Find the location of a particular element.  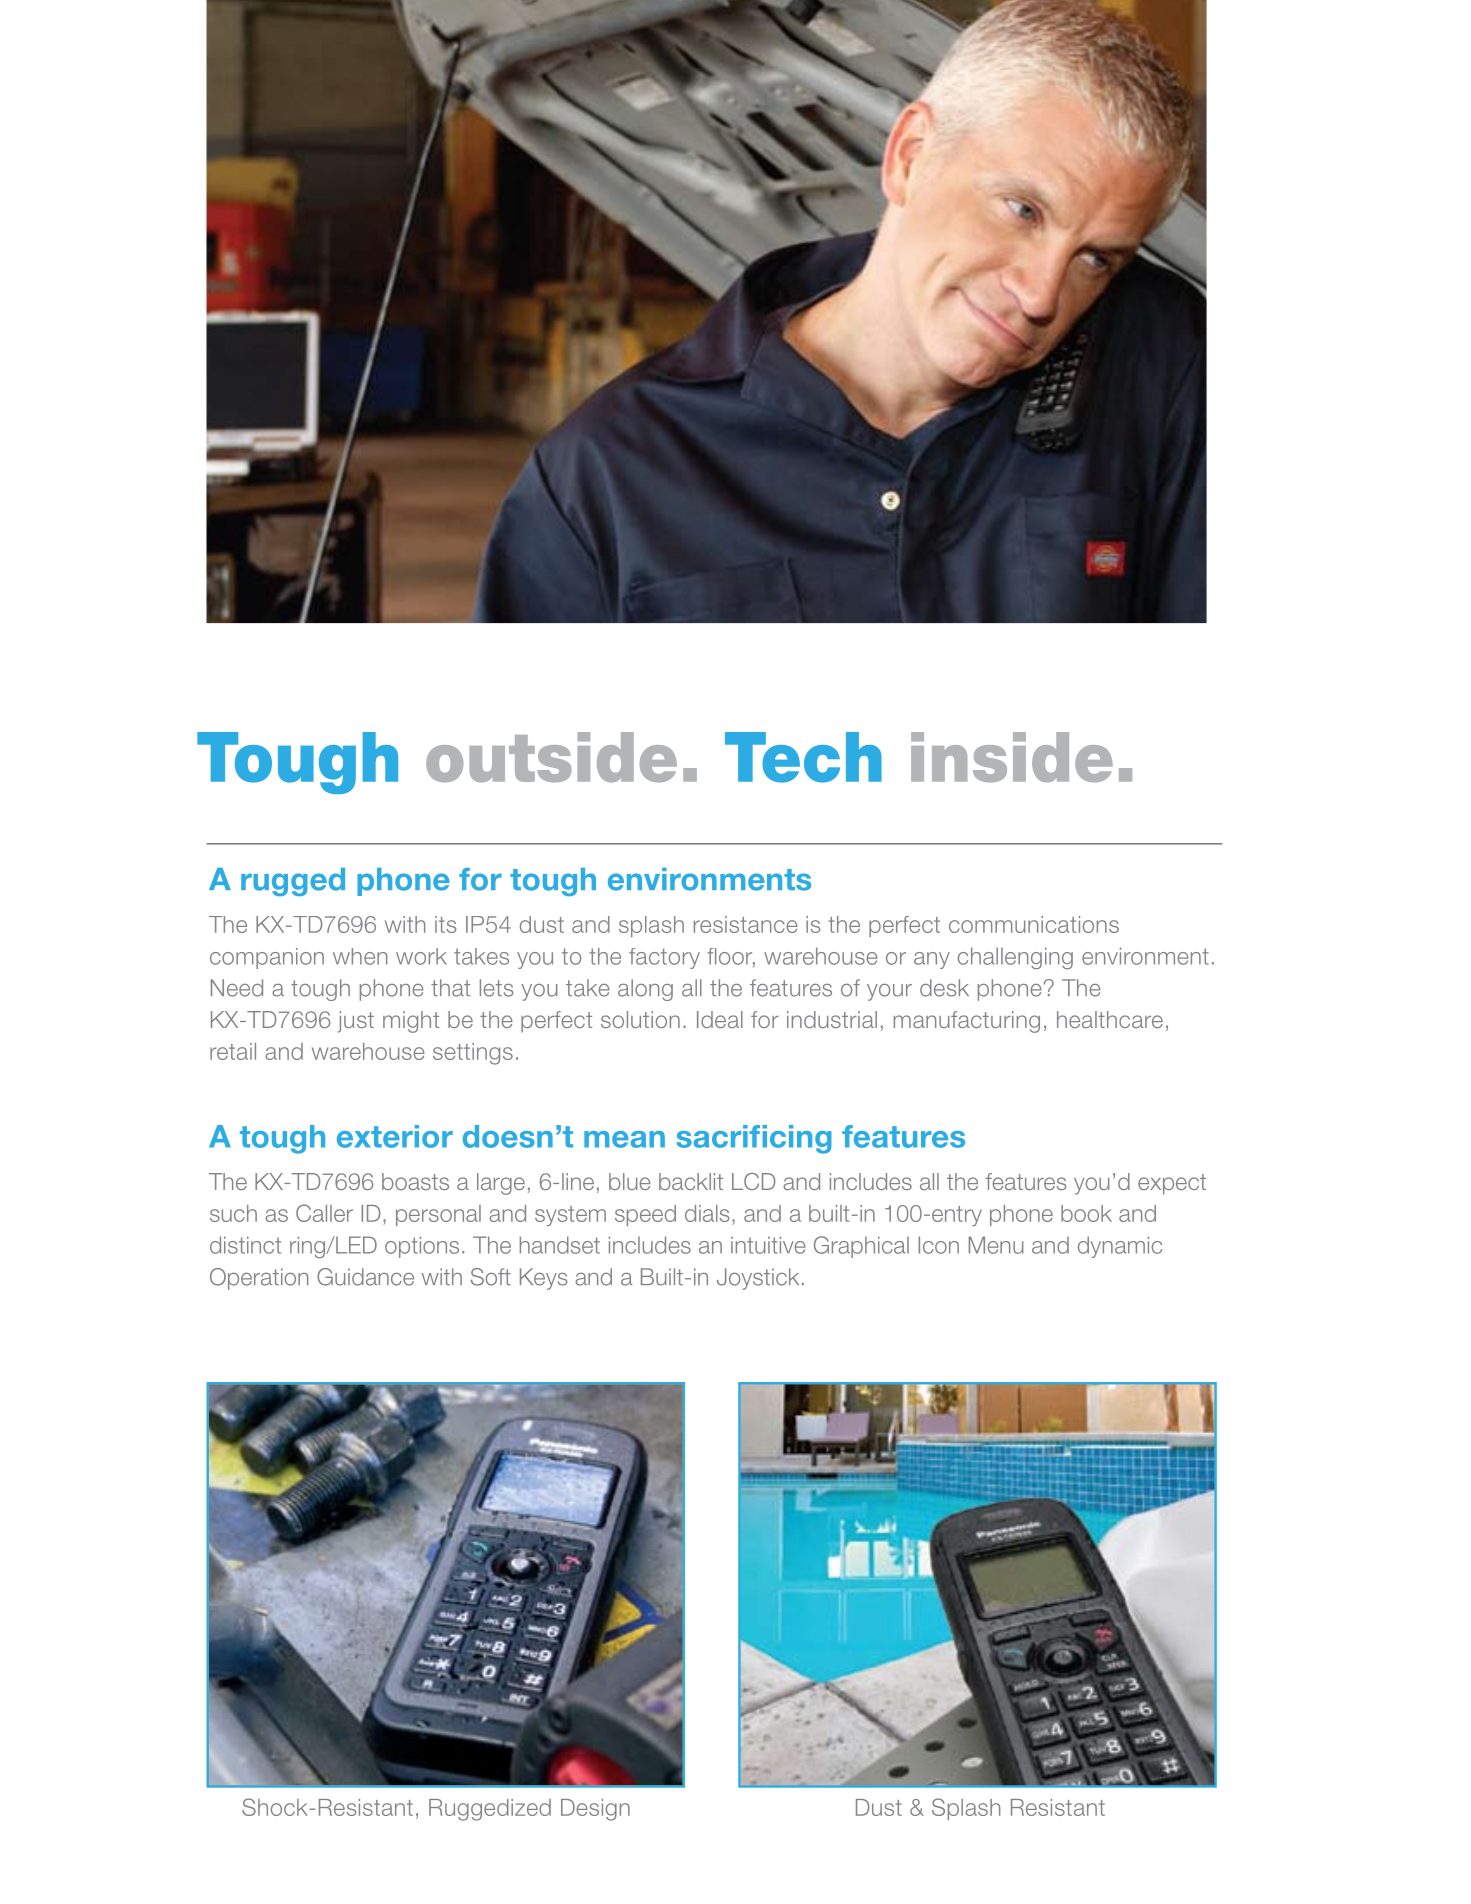

Design is located at coordinates (595, 1810).
